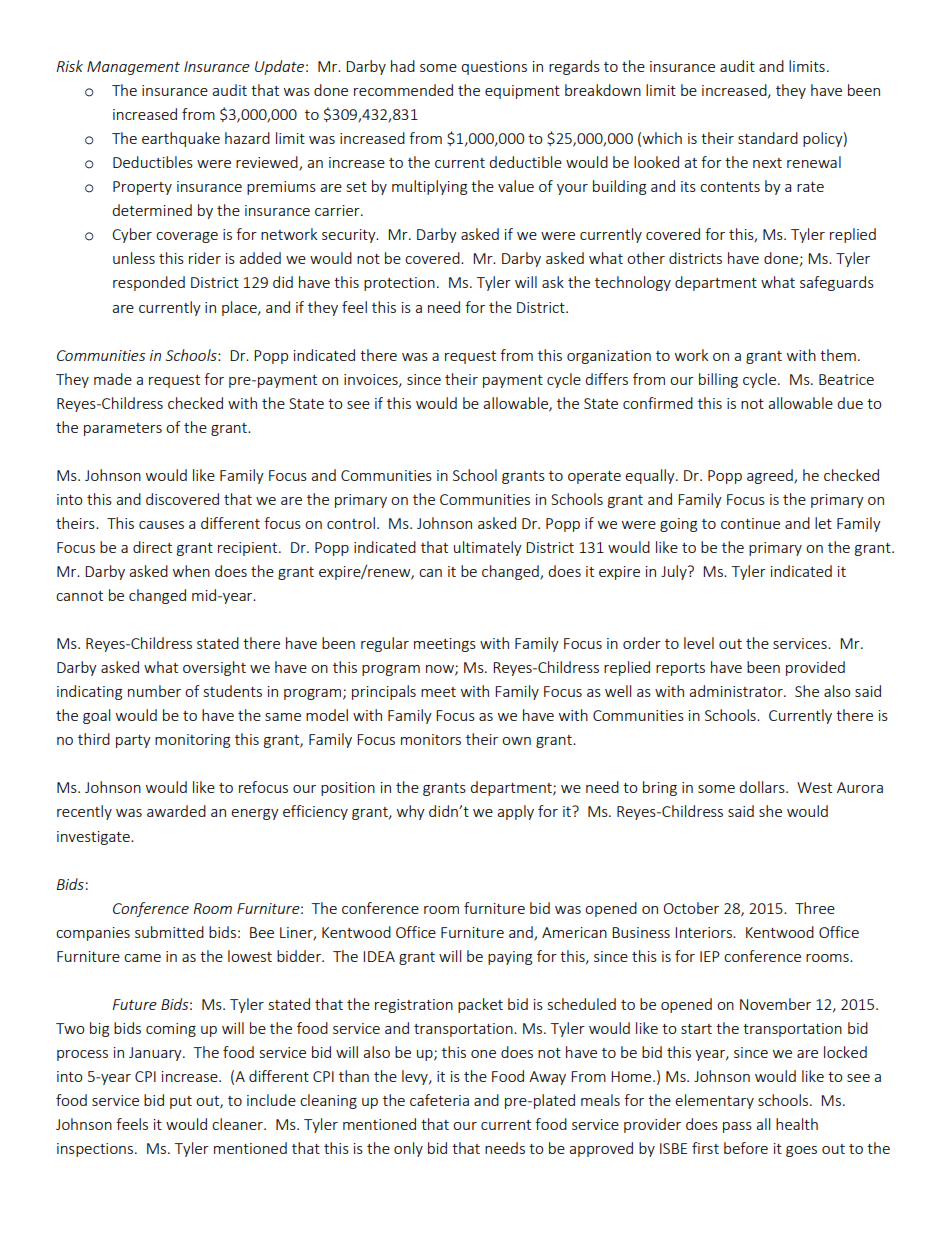 This screenshot has height=1233, width=952. Describe the element at coordinates (494, 68) in the screenshot. I see `questions` at that location.
